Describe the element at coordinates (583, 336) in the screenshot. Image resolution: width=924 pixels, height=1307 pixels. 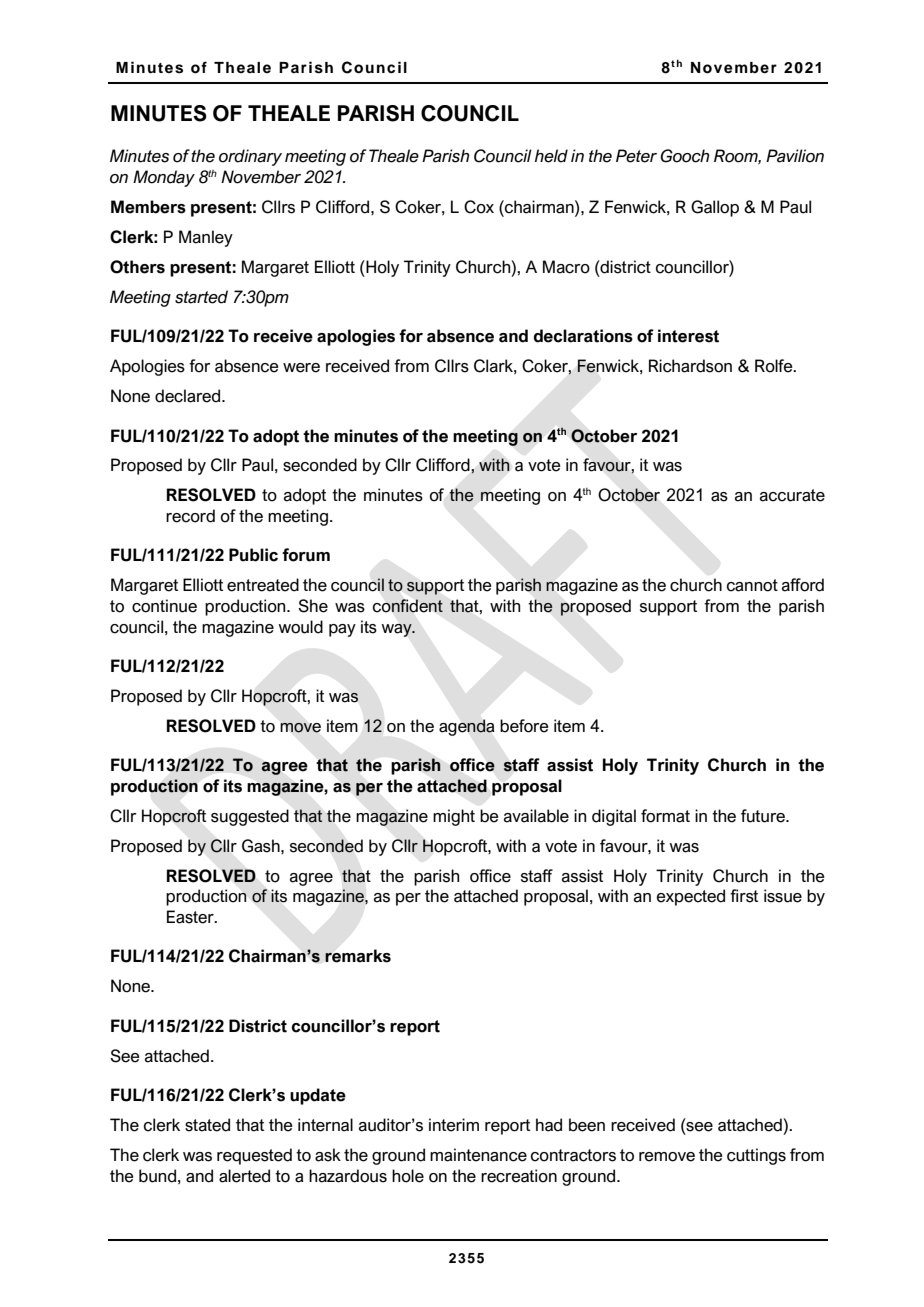
I see `declarations` at that location.
